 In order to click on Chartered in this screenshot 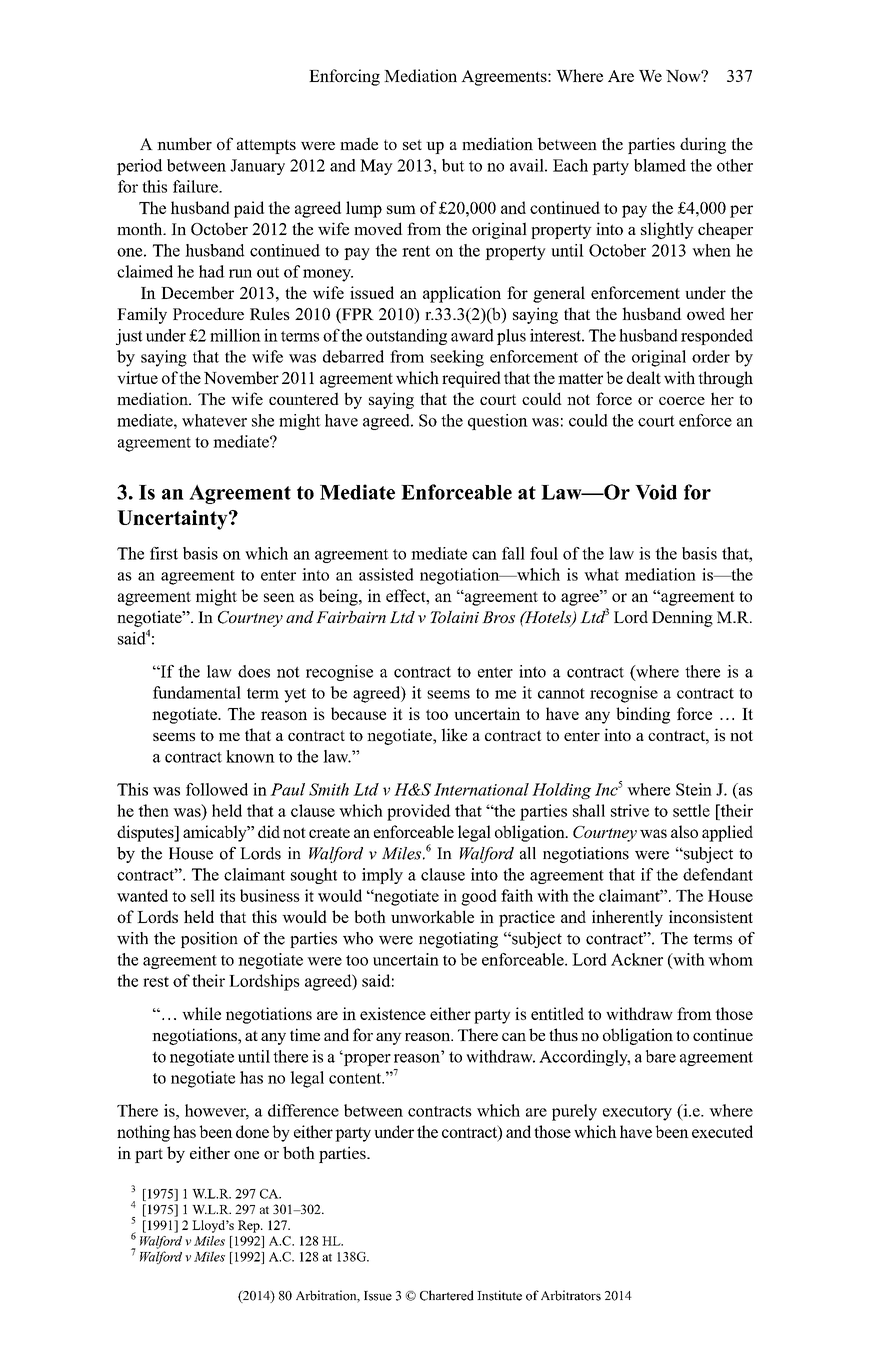, I will do `click(447, 1295)`.
